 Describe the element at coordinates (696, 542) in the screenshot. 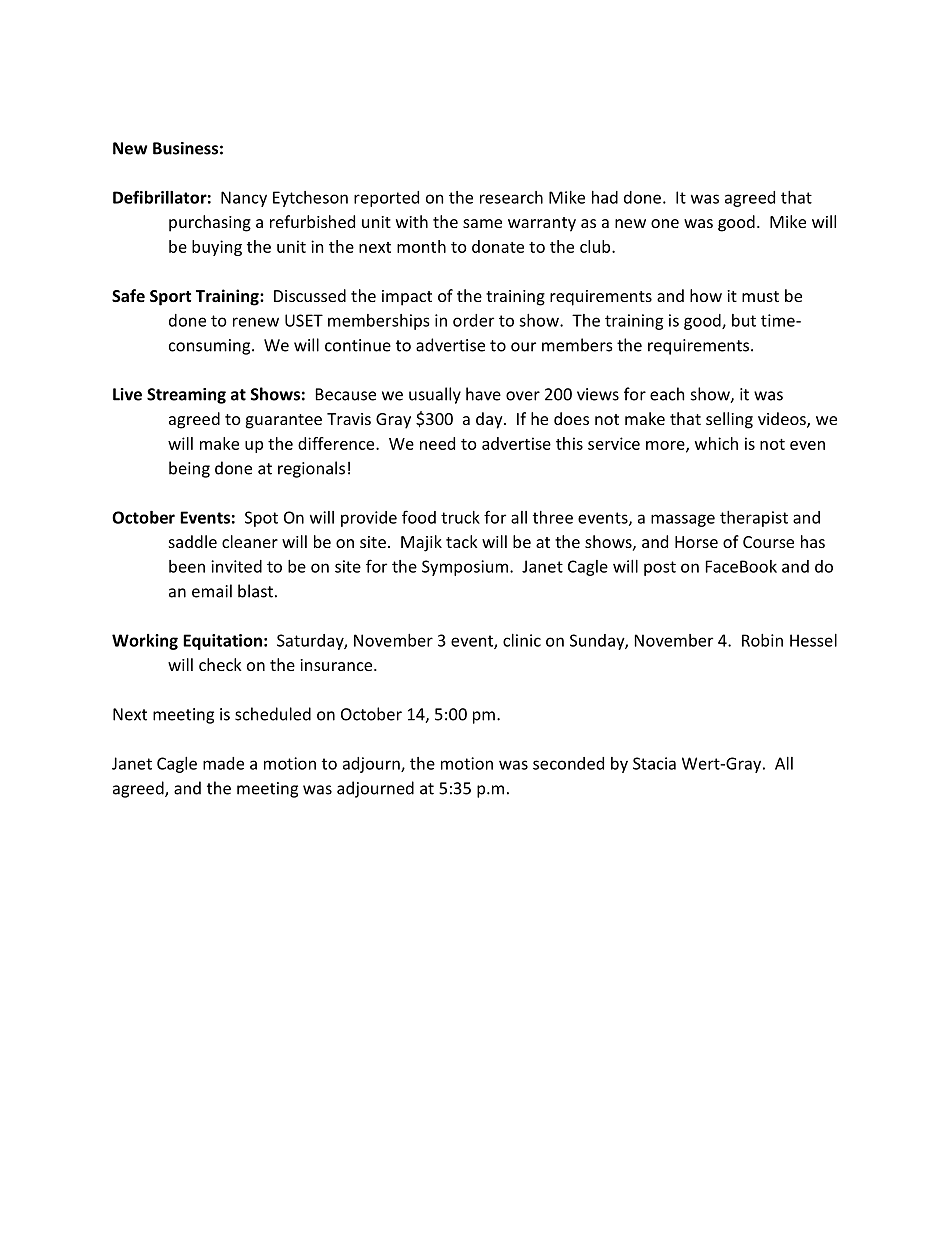

I see `Horse` at that location.
